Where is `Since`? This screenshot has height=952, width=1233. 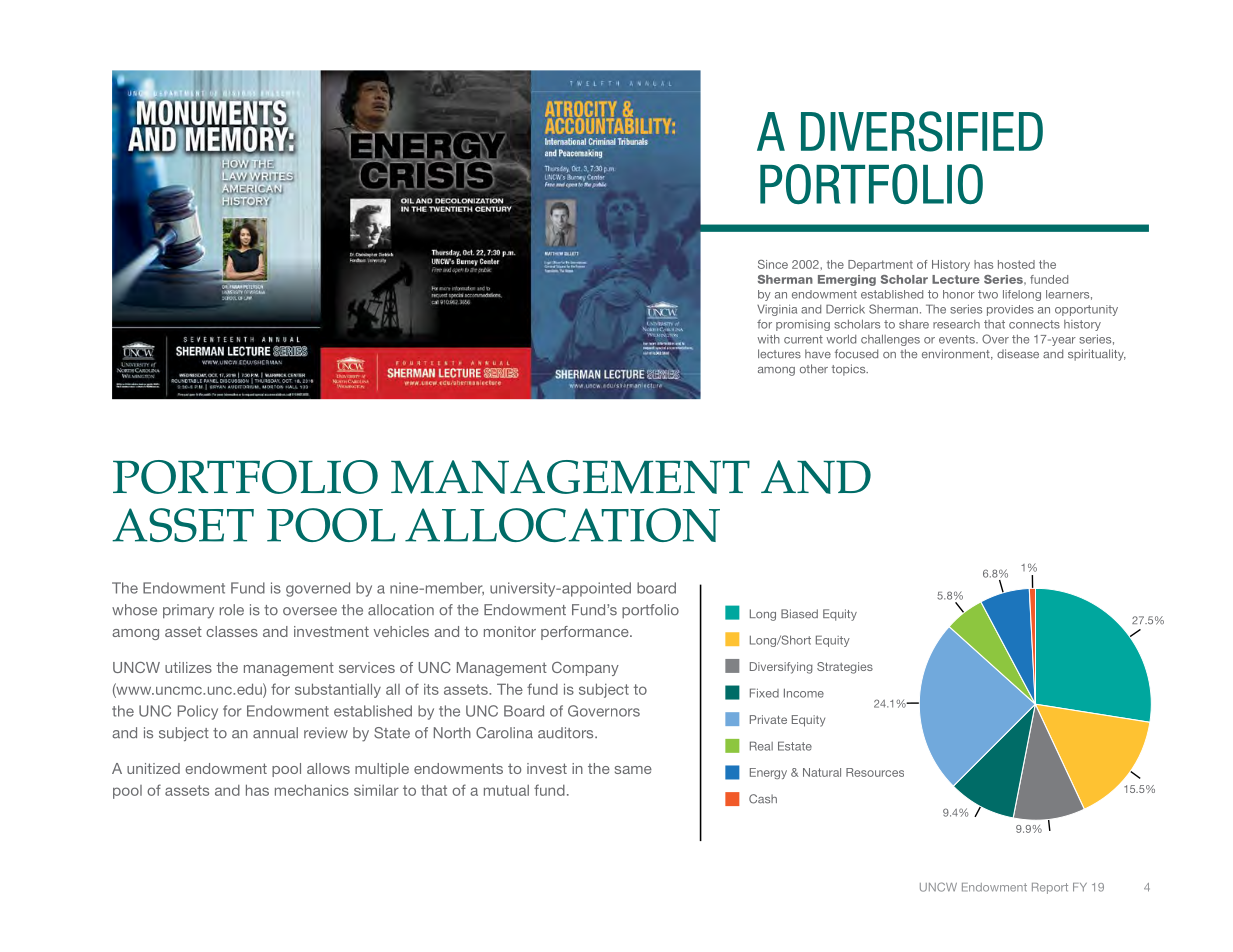 Since is located at coordinates (773, 264).
